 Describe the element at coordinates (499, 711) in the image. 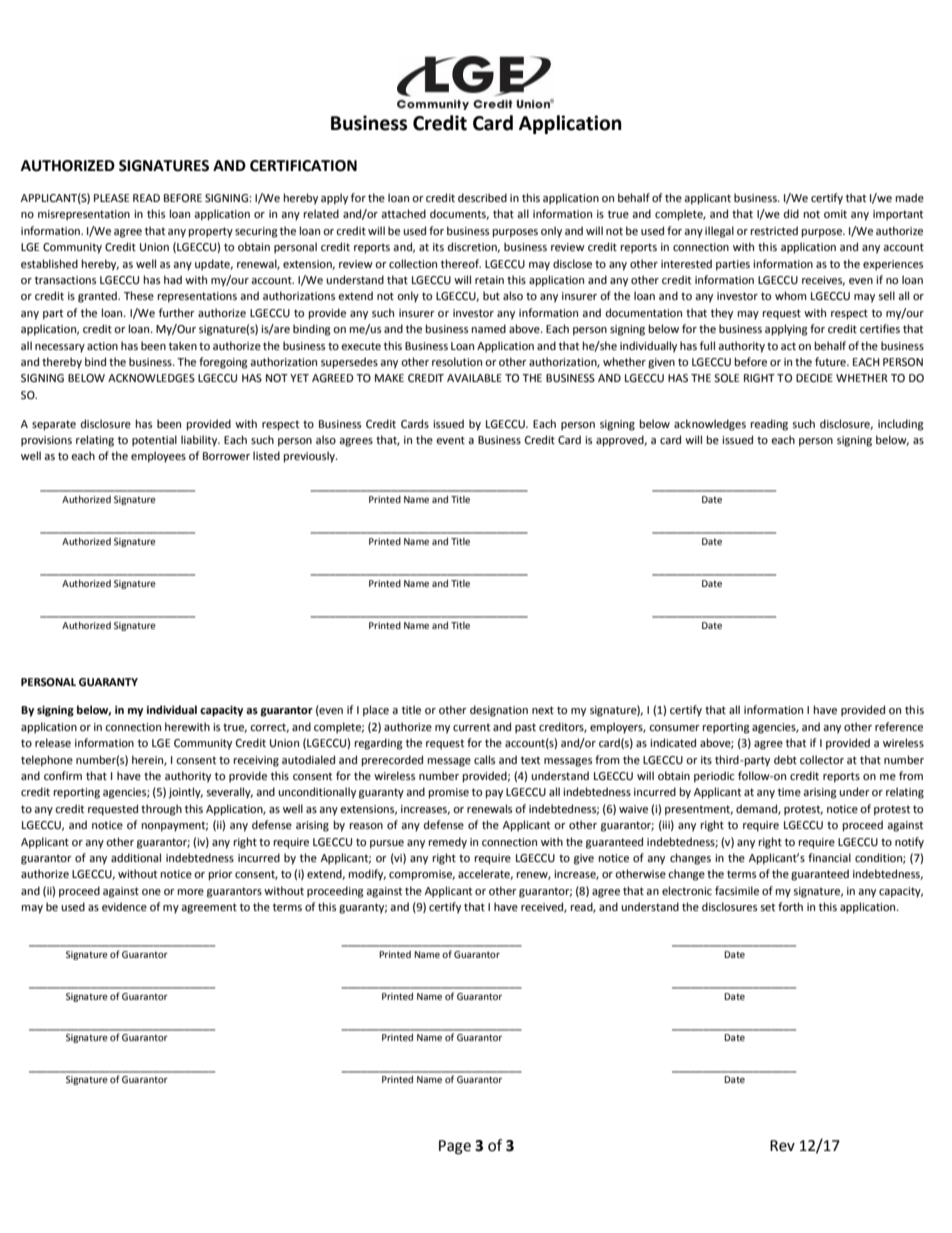

I see `designation` at that location.
